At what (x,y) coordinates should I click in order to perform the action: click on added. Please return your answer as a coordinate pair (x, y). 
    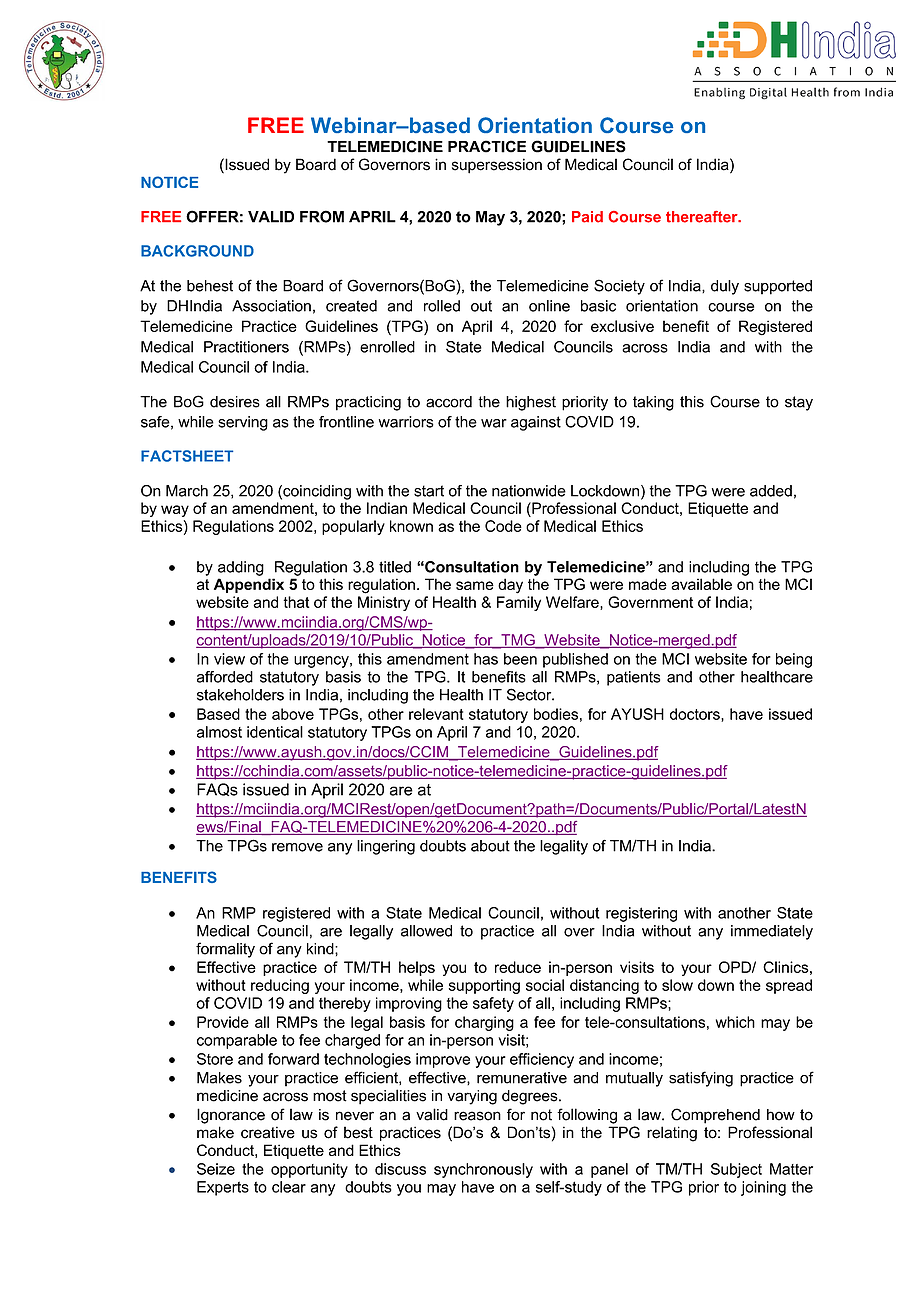
    Looking at the image, I should click on (771, 491).
